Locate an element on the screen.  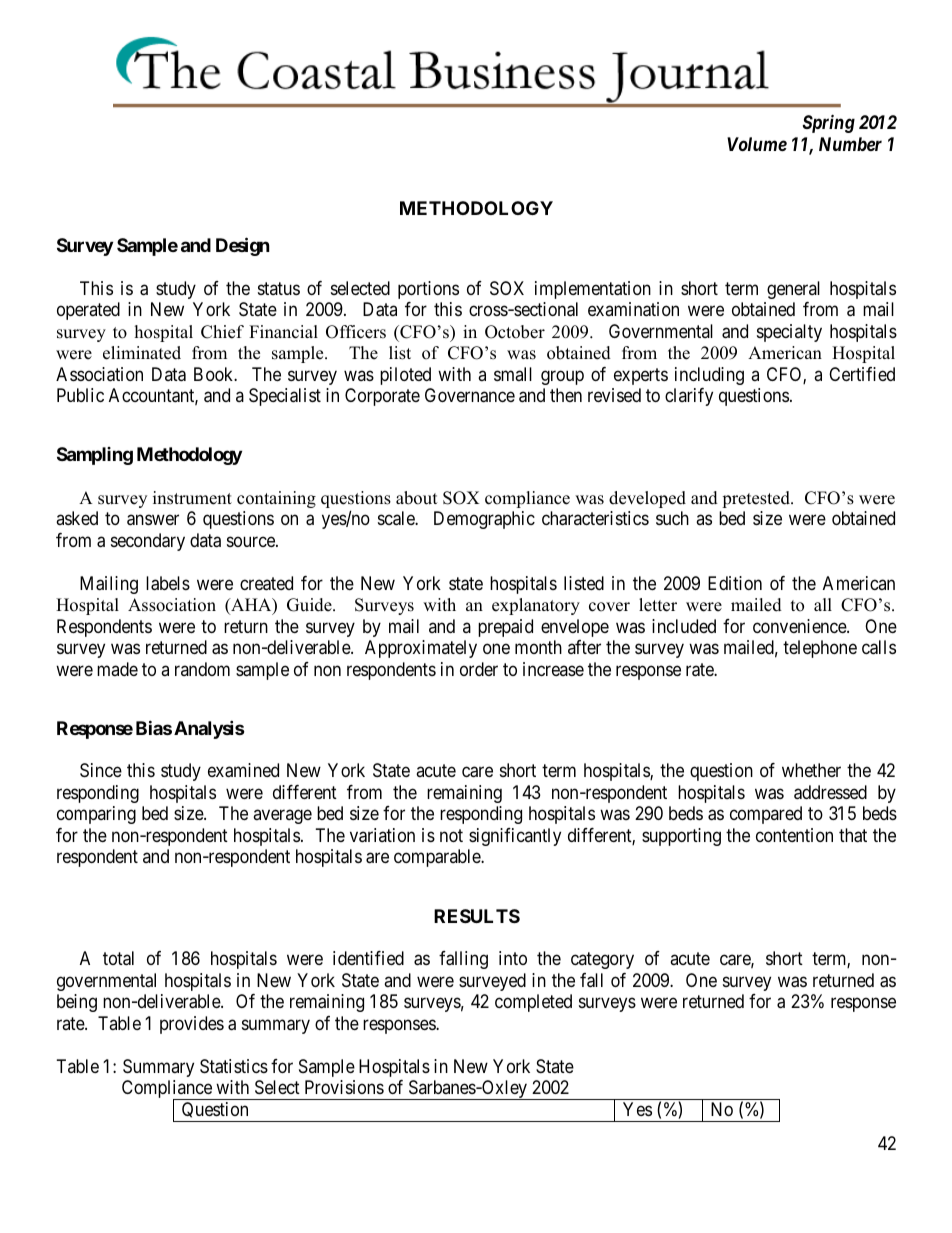
Volume is located at coordinates (757, 144).
